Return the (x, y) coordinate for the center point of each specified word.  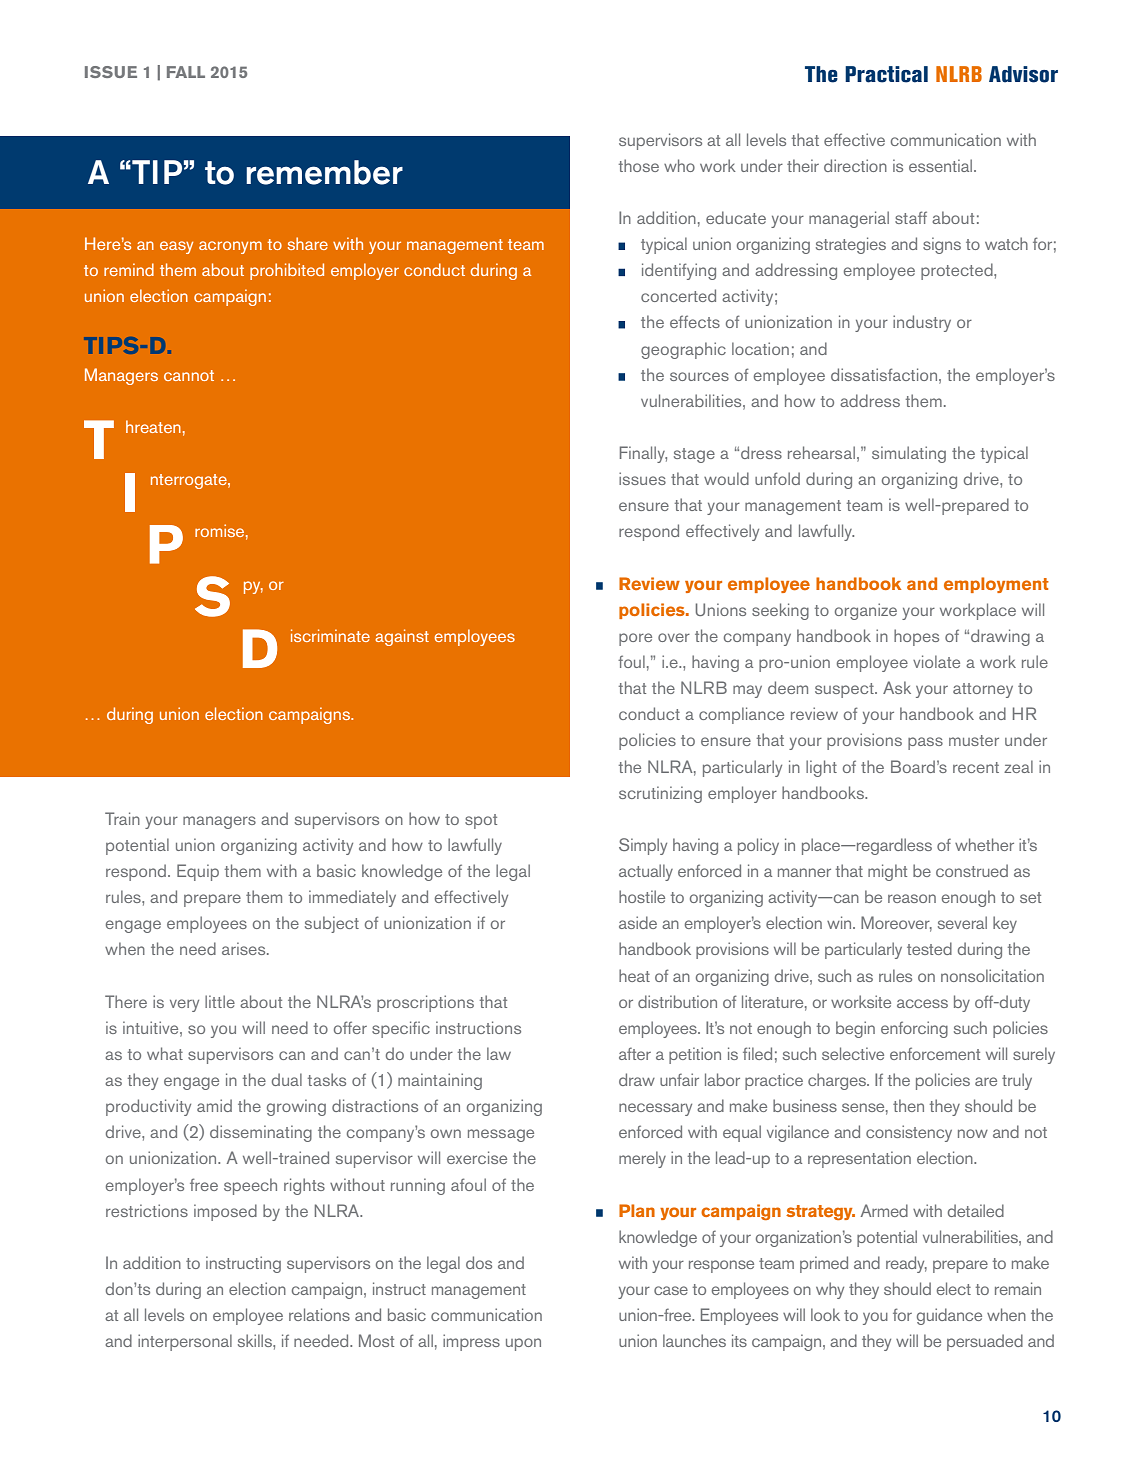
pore (635, 639)
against (402, 637)
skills (256, 1340)
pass (925, 743)
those (639, 165)
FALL (186, 72)
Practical (886, 74)
